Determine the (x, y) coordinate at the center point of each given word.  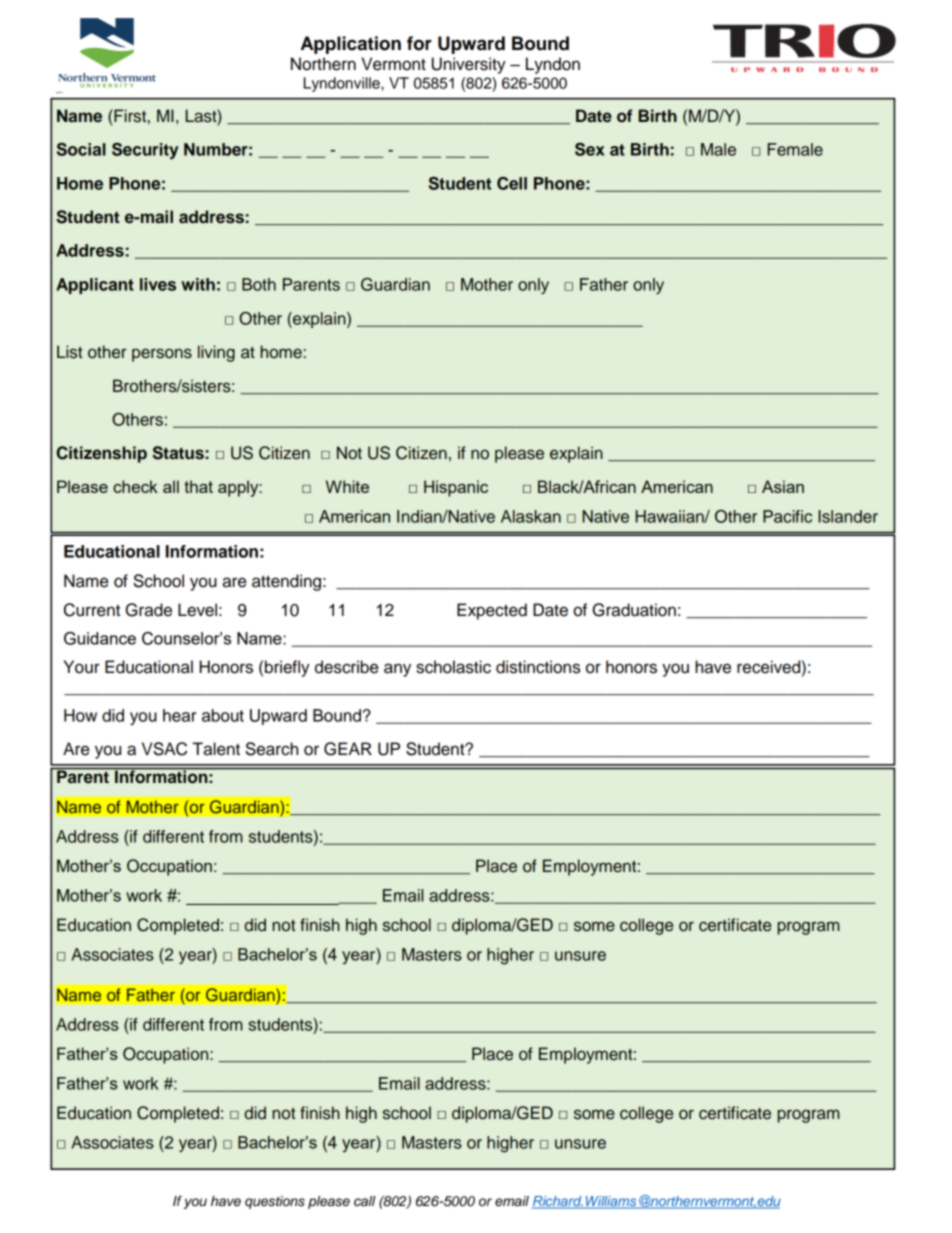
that (198, 486)
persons (162, 355)
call (365, 1201)
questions (275, 1202)
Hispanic (456, 488)
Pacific (787, 516)
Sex (590, 149)
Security (145, 151)
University (469, 65)
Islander (848, 516)
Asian (783, 486)
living (216, 353)
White (347, 486)
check (135, 486)
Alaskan (531, 516)
